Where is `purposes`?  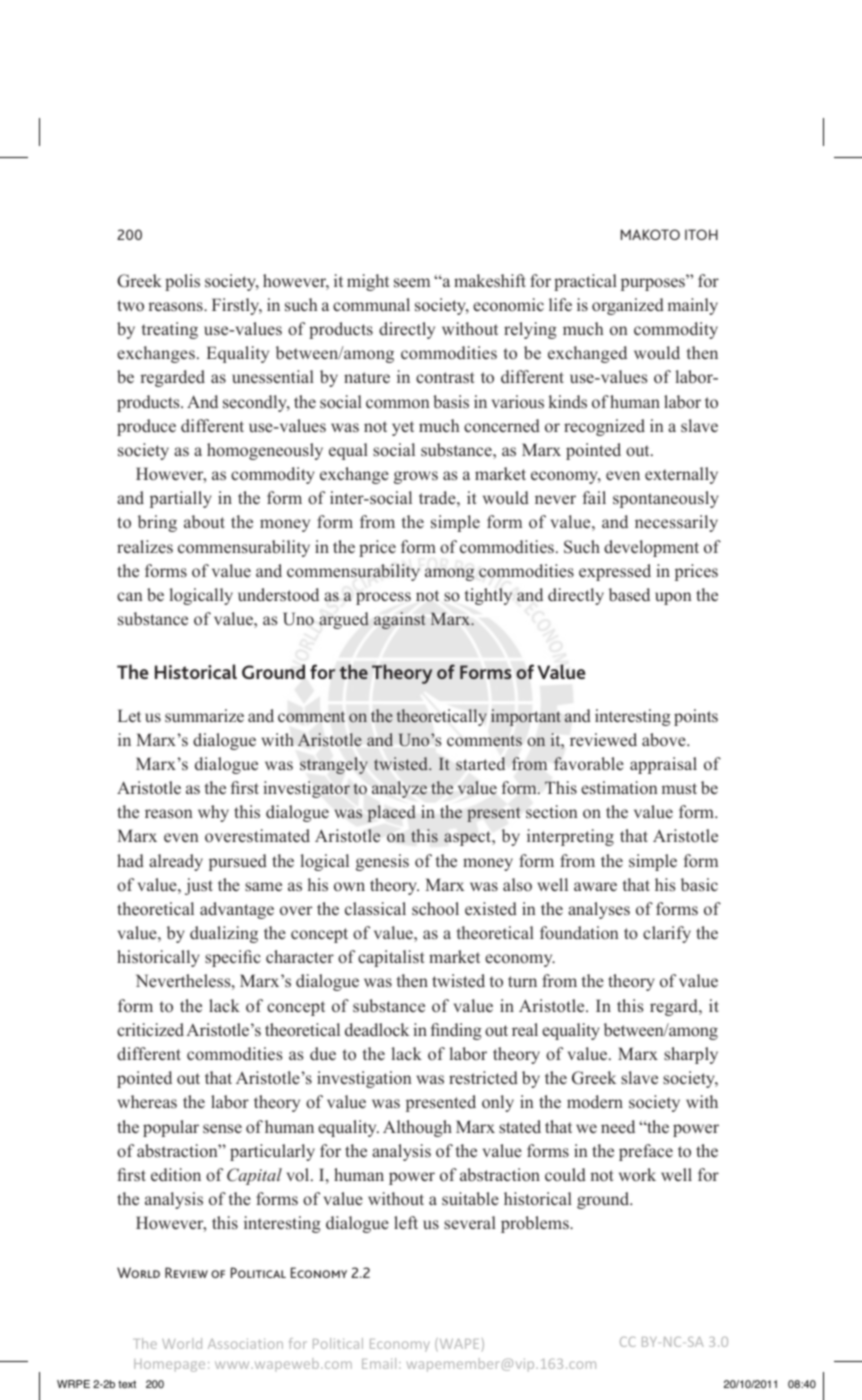
purposes is located at coordinates (654, 283).
